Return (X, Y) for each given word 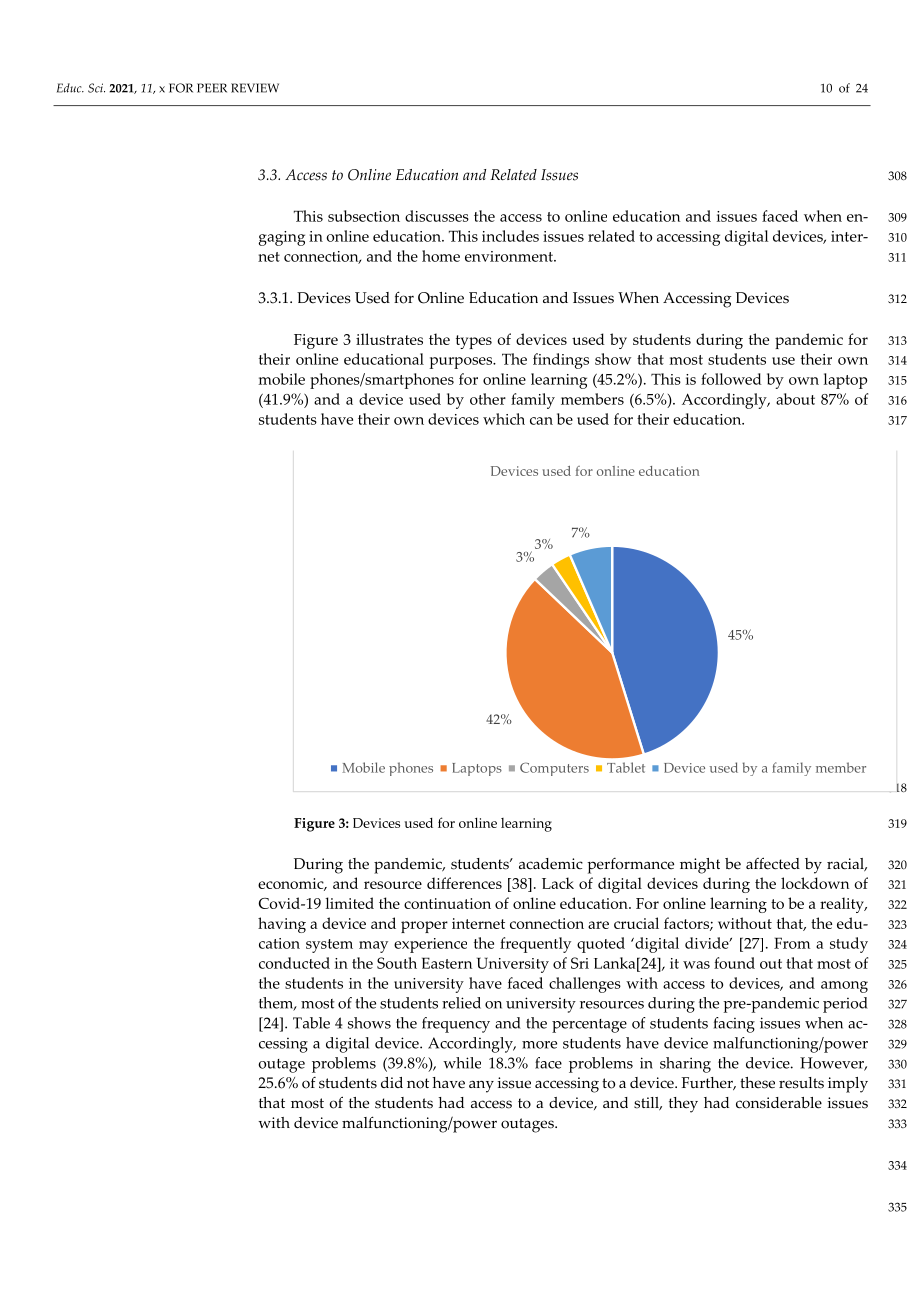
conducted (294, 963)
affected (773, 863)
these (757, 1083)
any (481, 1086)
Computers (554, 769)
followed (731, 379)
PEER (212, 88)
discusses (437, 216)
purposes (462, 363)
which (504, 419)
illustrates (389, 339)
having (282, 925)
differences (464, 883)
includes (510, 236)
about (795, 399)
